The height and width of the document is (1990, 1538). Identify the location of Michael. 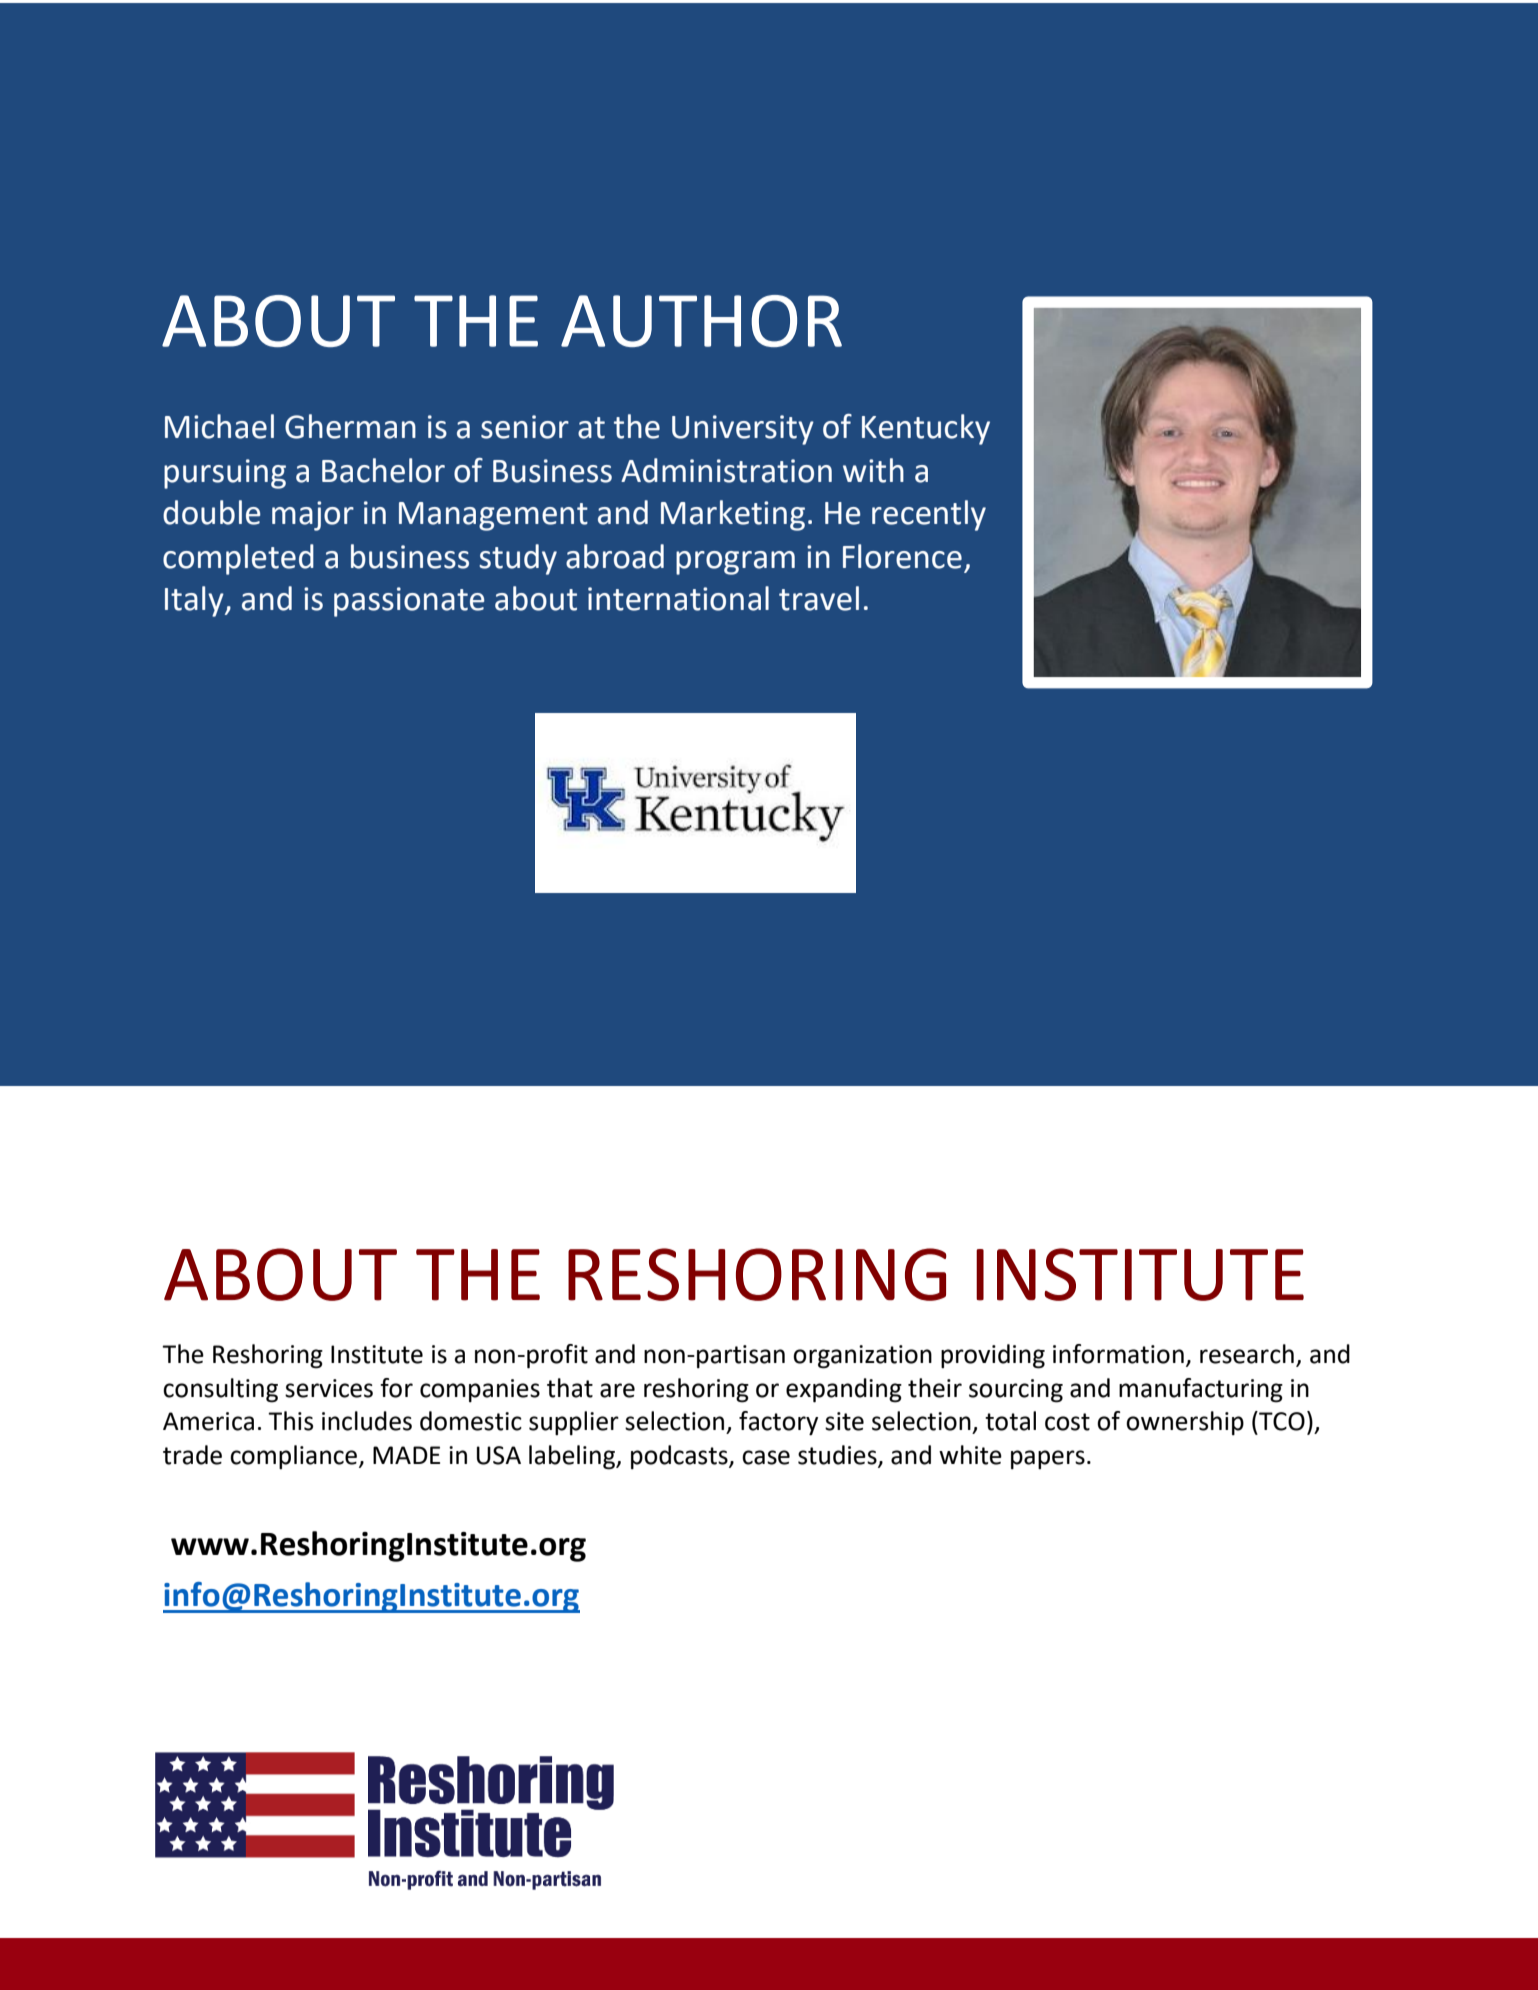
(219, 426).
